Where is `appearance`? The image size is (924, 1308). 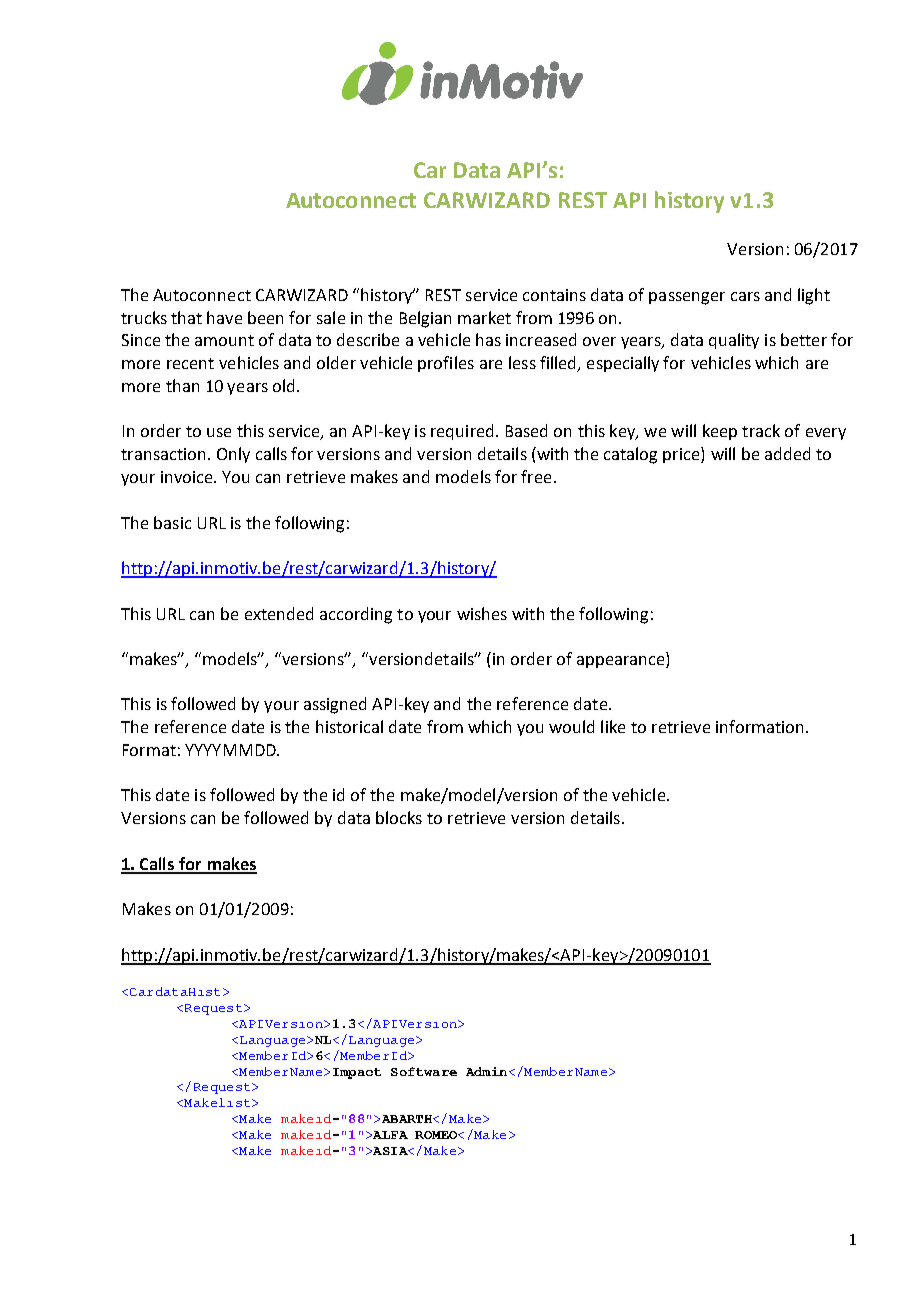 appearance is located at coordinates (622, 662).
